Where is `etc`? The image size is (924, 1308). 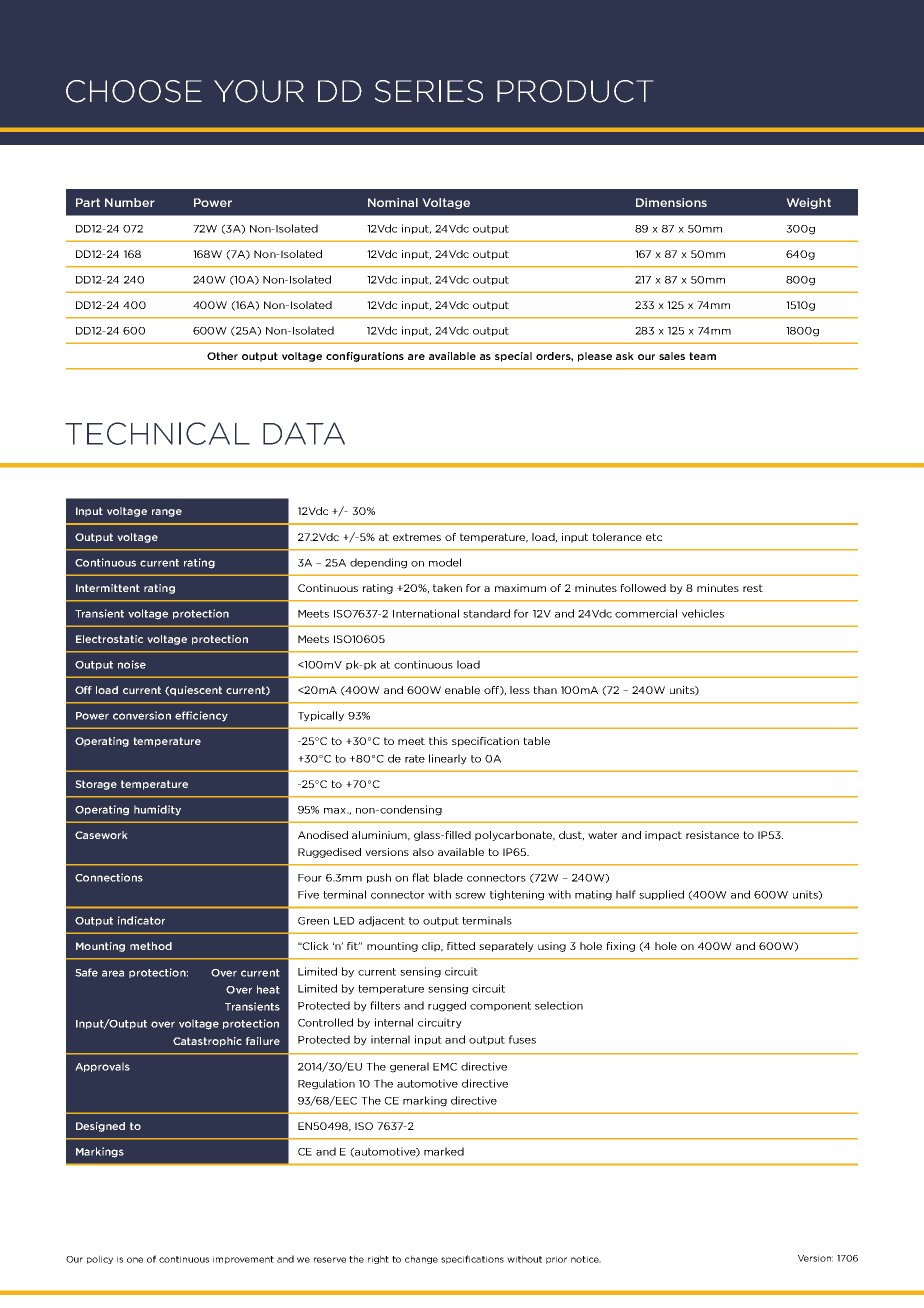
etc is located at coordinates (654, 537).
